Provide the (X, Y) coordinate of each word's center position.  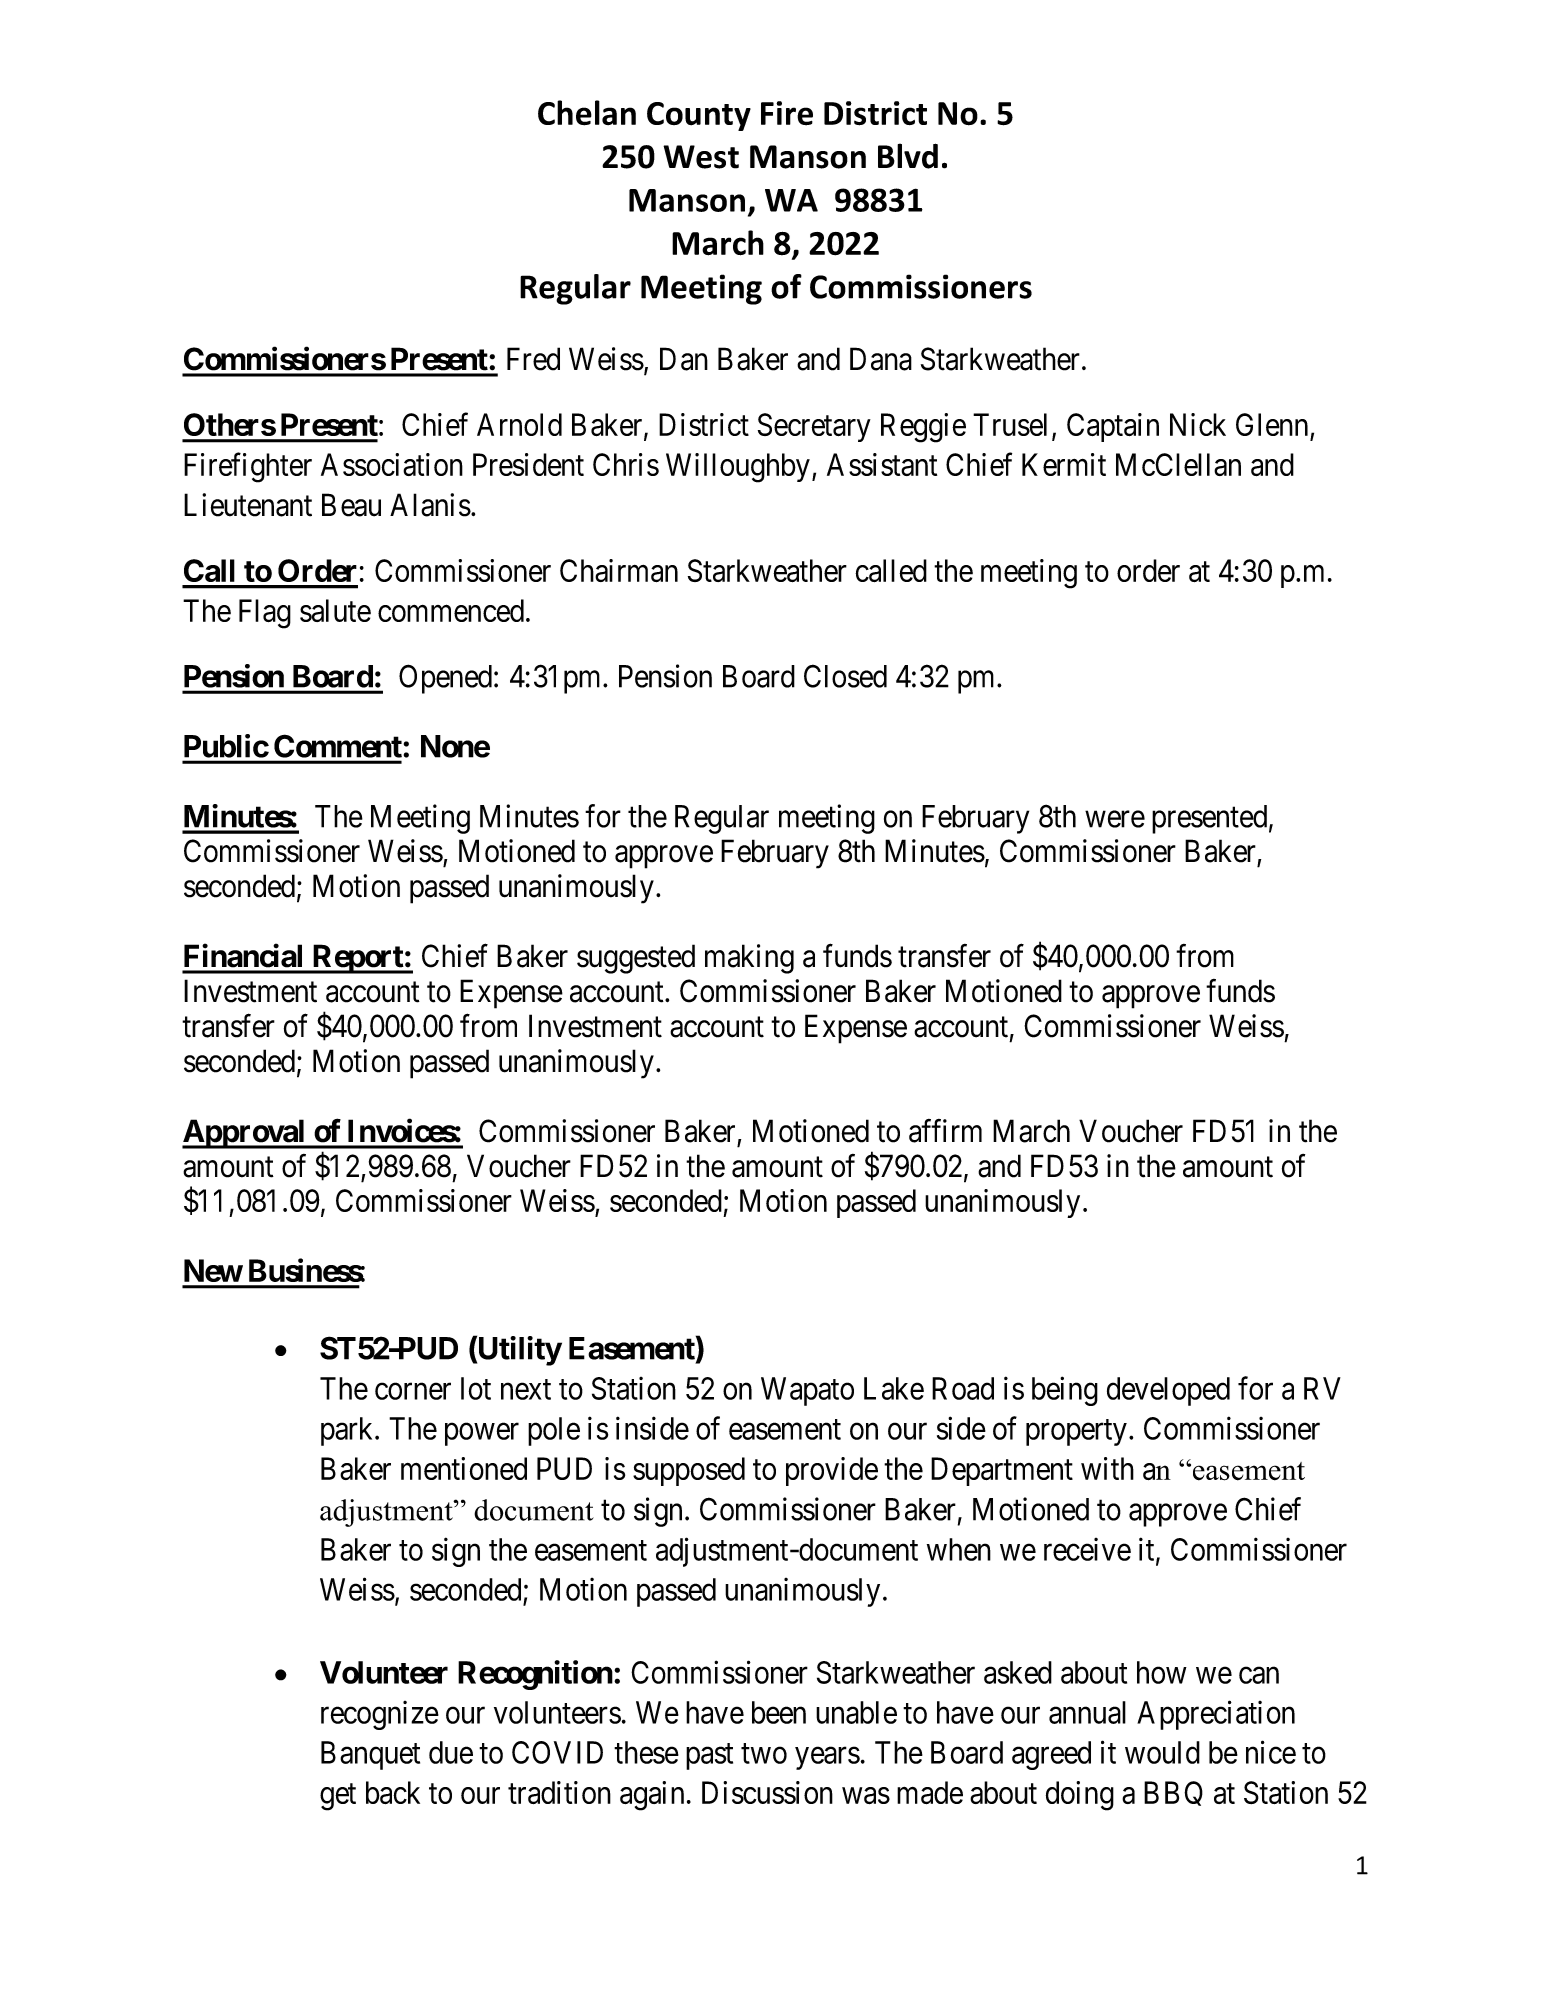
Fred (533, 359)
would (1162, 1752)
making (749, 959)
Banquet (370, 1755)
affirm (945, 1131)
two (764, 1754)
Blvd (908, 156)
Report (357, 959)
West (701, 157)
